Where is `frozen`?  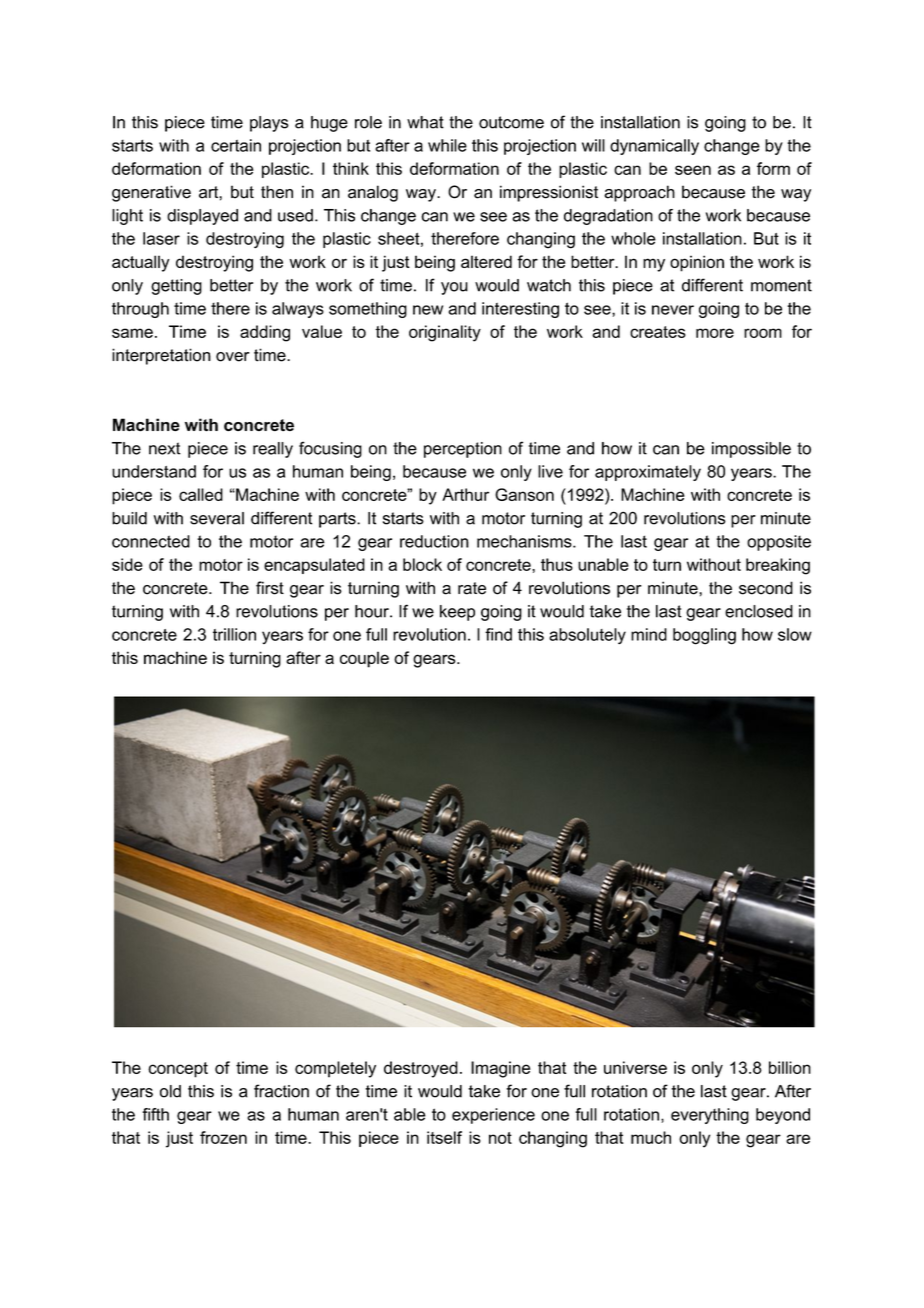
frozen is located at coordinates (223, 1137).
